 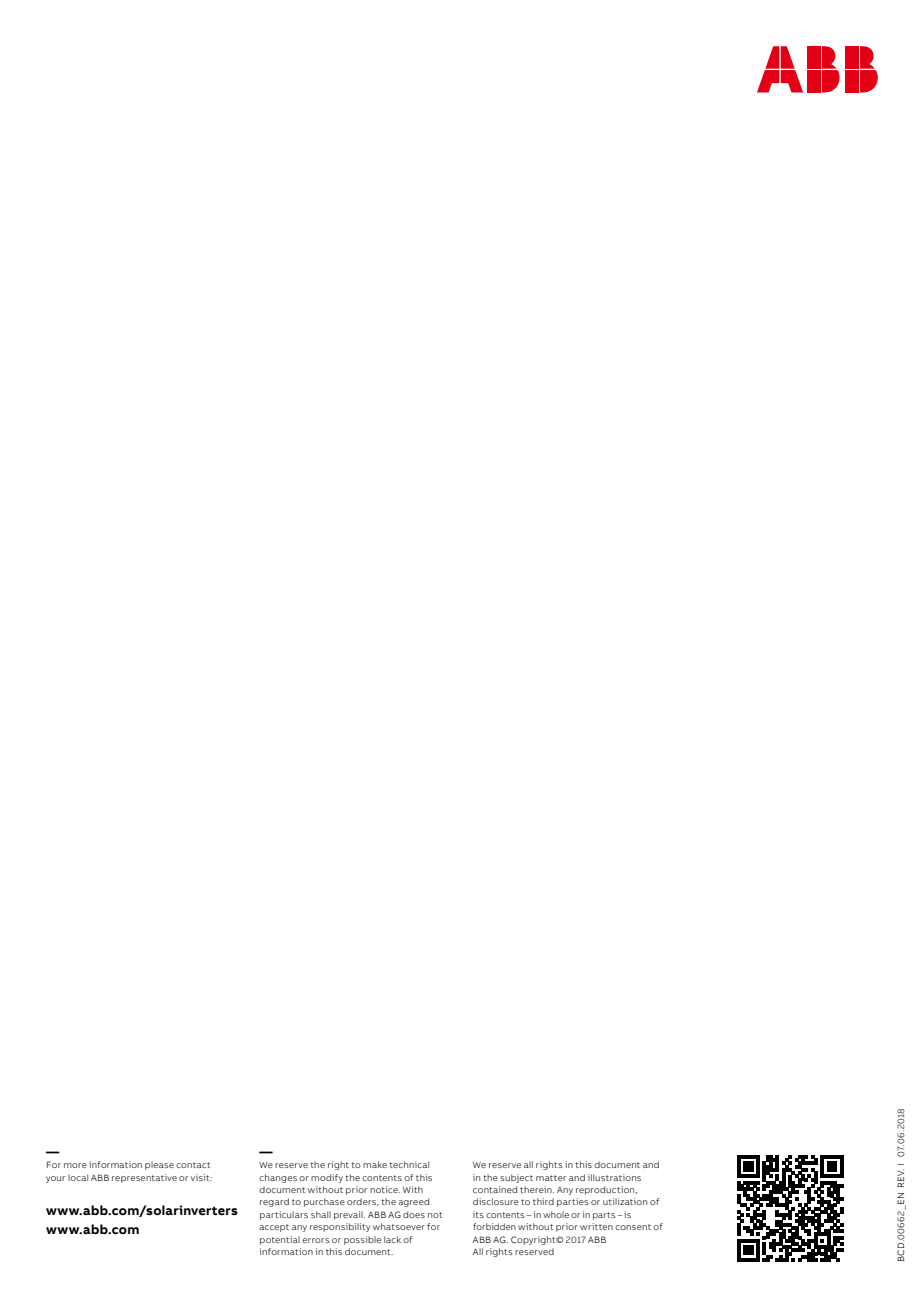 What do you see at coordinates (375, 1164) in the page?
I see `make` at bounding box center [375, 1164].
